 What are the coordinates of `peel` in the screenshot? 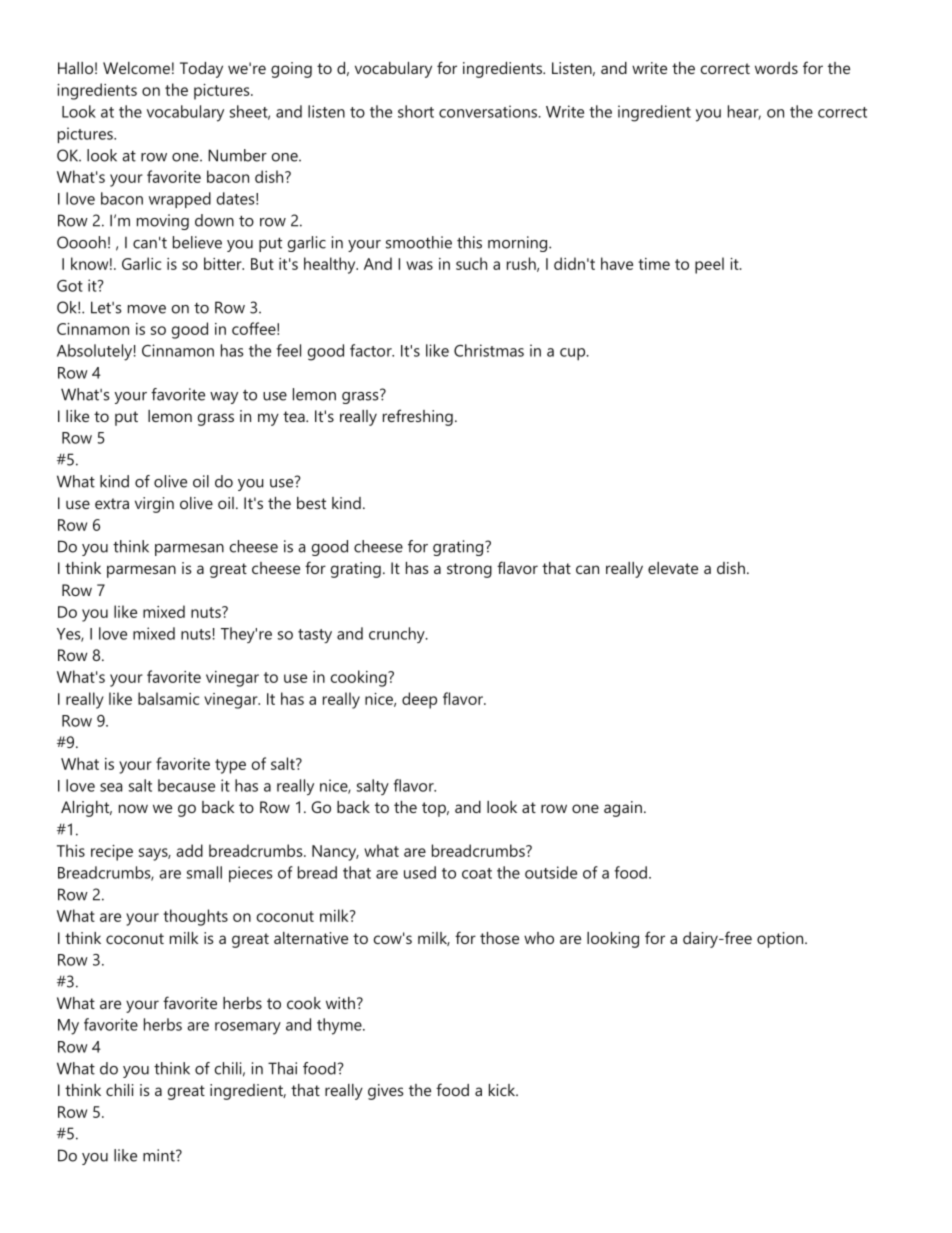 It's located at (709, 265).
